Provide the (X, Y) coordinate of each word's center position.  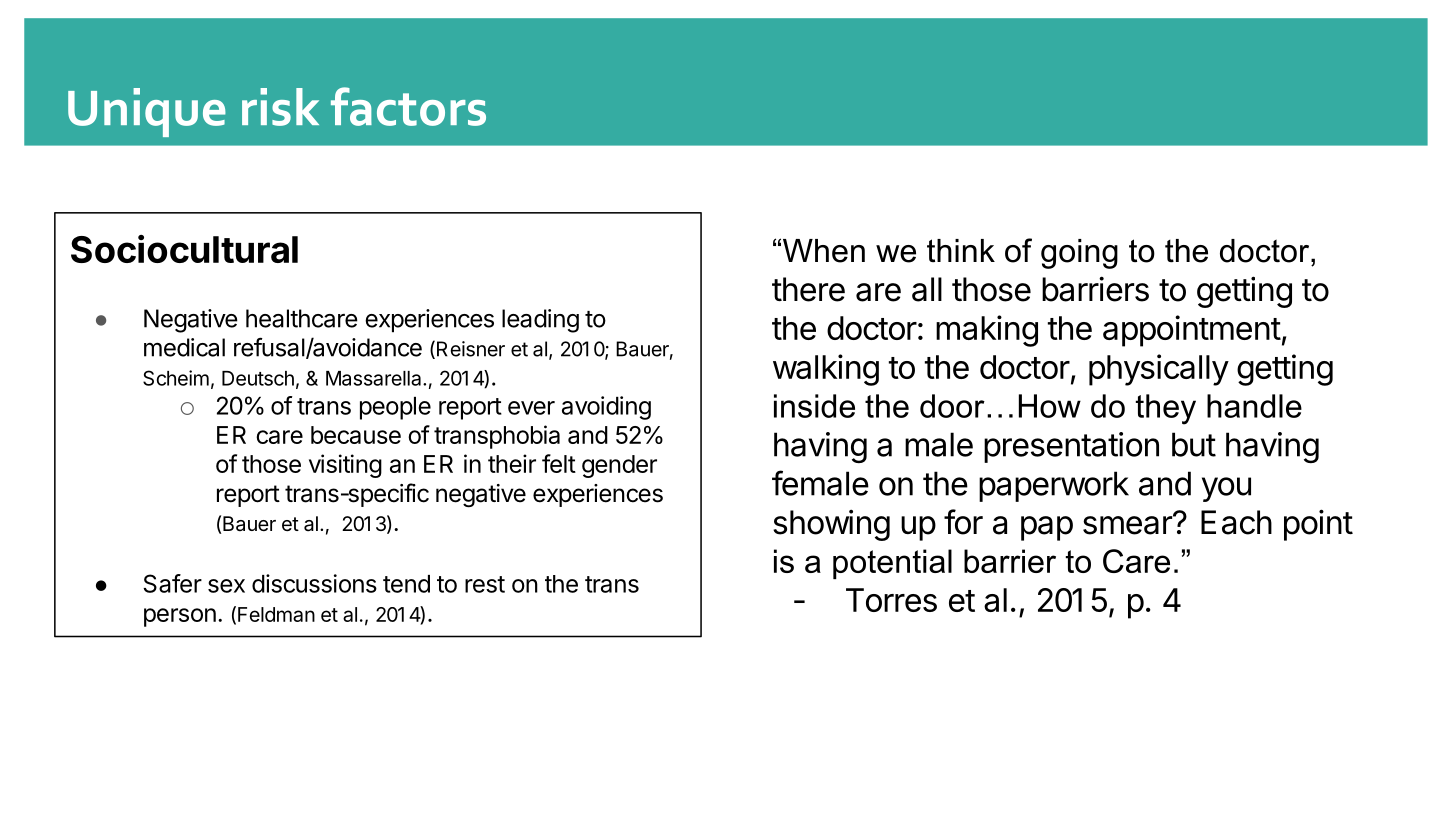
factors (408, 106)
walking (826, 370)
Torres (891, 600)
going (1079, 254)
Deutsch (258, 378)
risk (280, 107)
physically (1159, 370)
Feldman (276, 614)
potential (892, 564)
